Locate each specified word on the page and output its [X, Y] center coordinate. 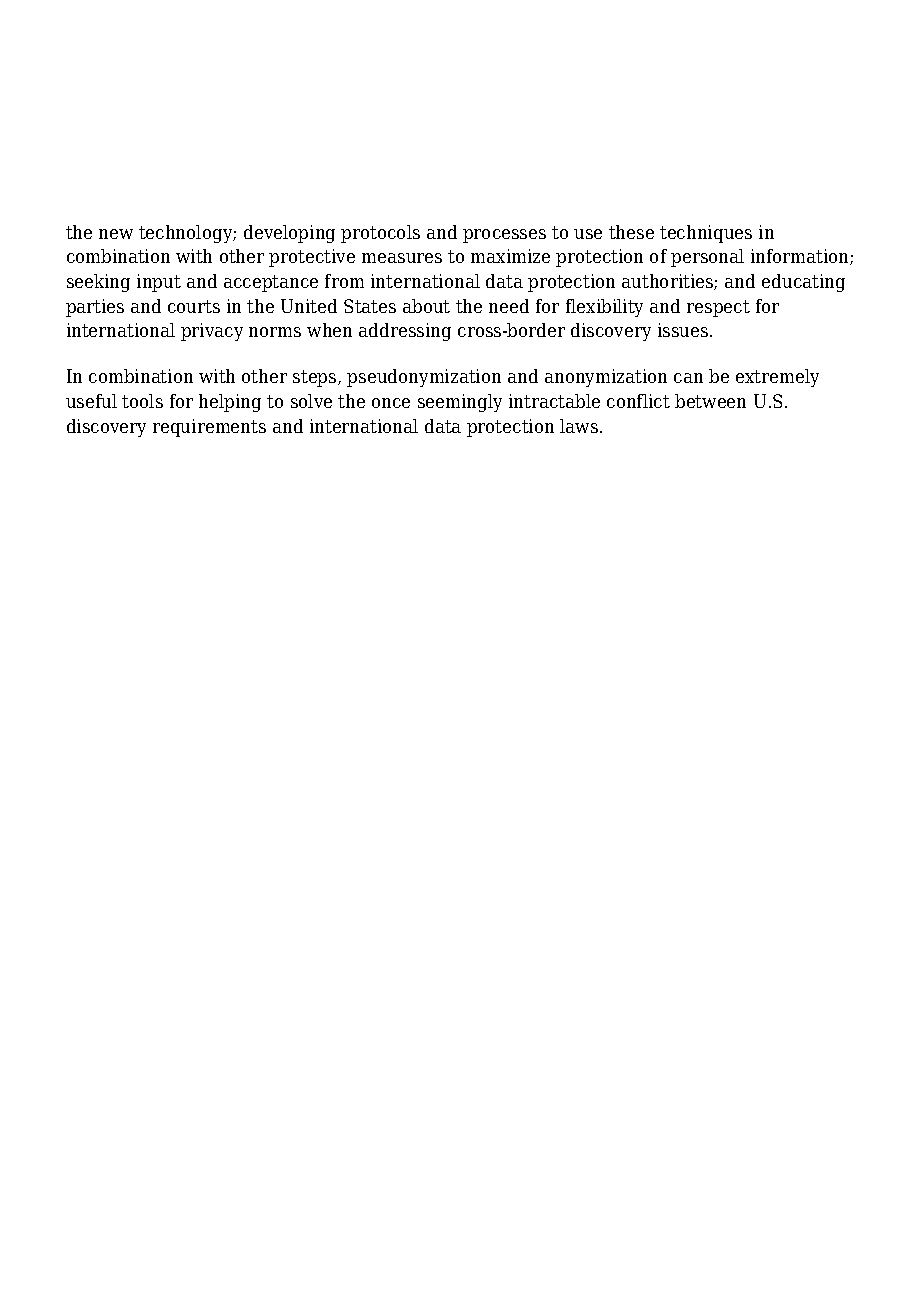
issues [684, 330]
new [116, 234]
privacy [212, 332]
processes [504, 236]
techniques [706, 234]
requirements [209, 428]
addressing [405, 332]
